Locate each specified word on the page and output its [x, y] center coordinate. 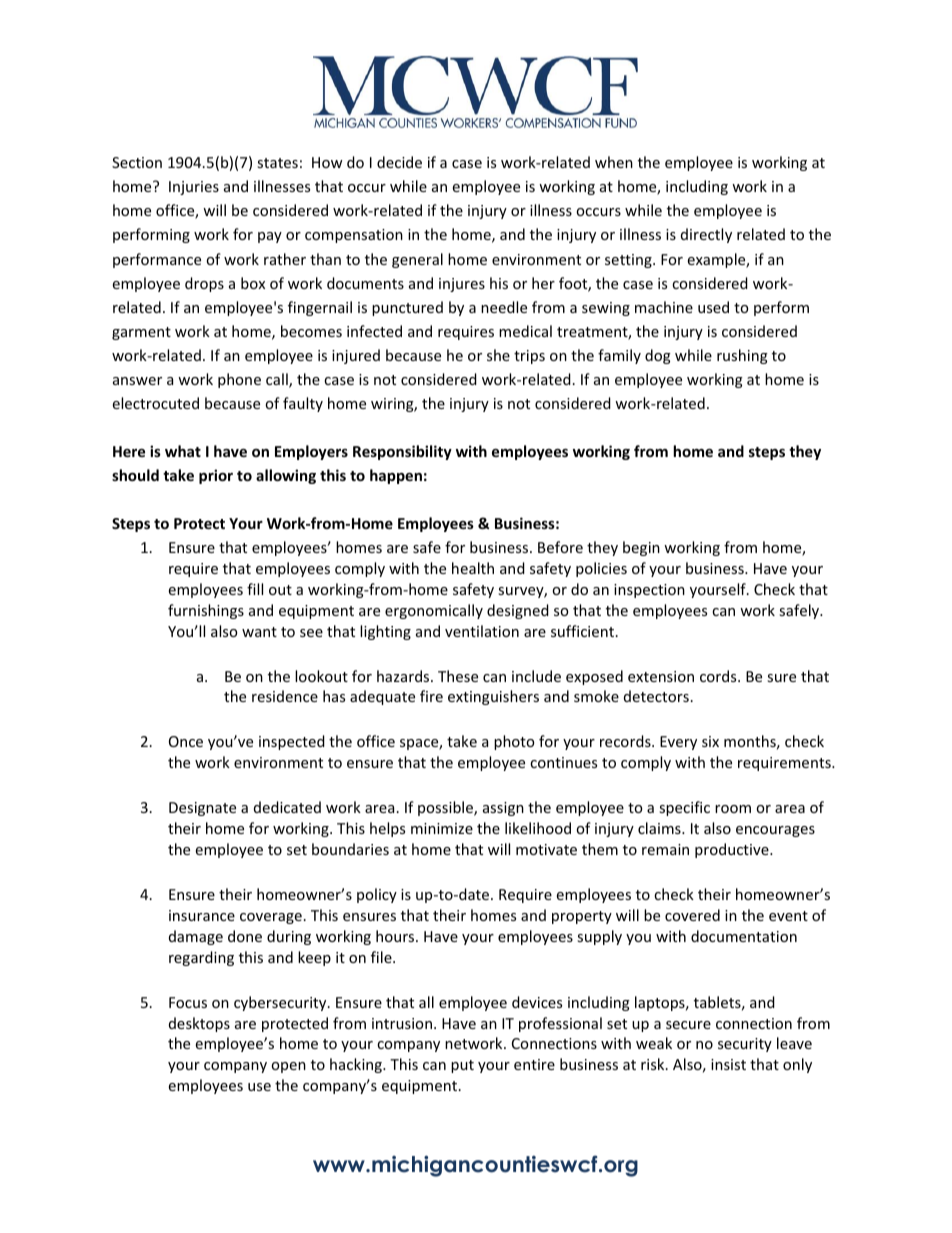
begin [641, 548]
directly [706, 235]
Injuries [194, 188]
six [710, 741]
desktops [199, 1024]
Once [186, 741]
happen [396, 476]
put [462, 1066]
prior [216, 476]
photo [514, 742]
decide [399, 162]
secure [688, 1025]
